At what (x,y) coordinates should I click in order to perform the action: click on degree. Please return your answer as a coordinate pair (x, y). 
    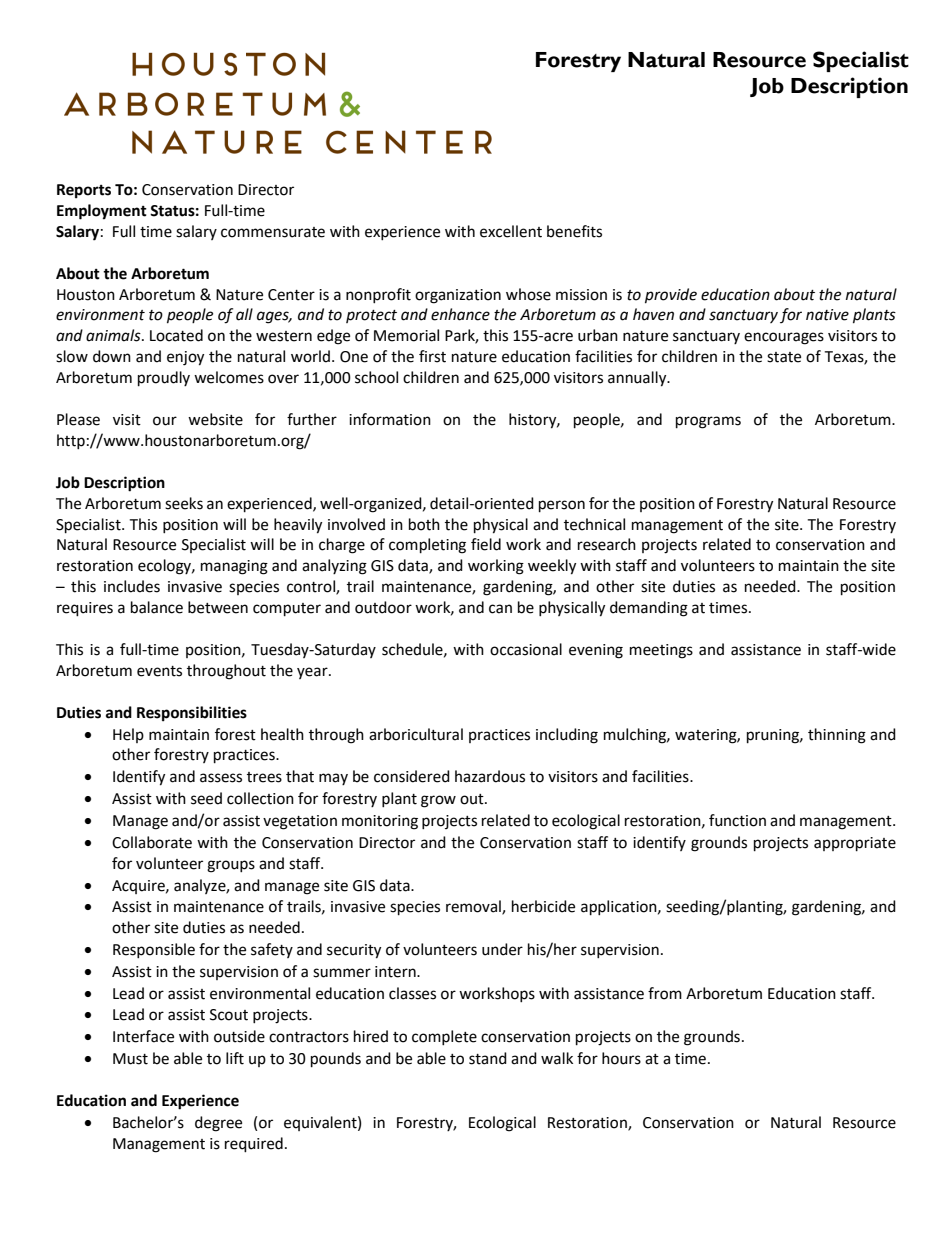
    Looking at the image, I should click on (218, 1124).
